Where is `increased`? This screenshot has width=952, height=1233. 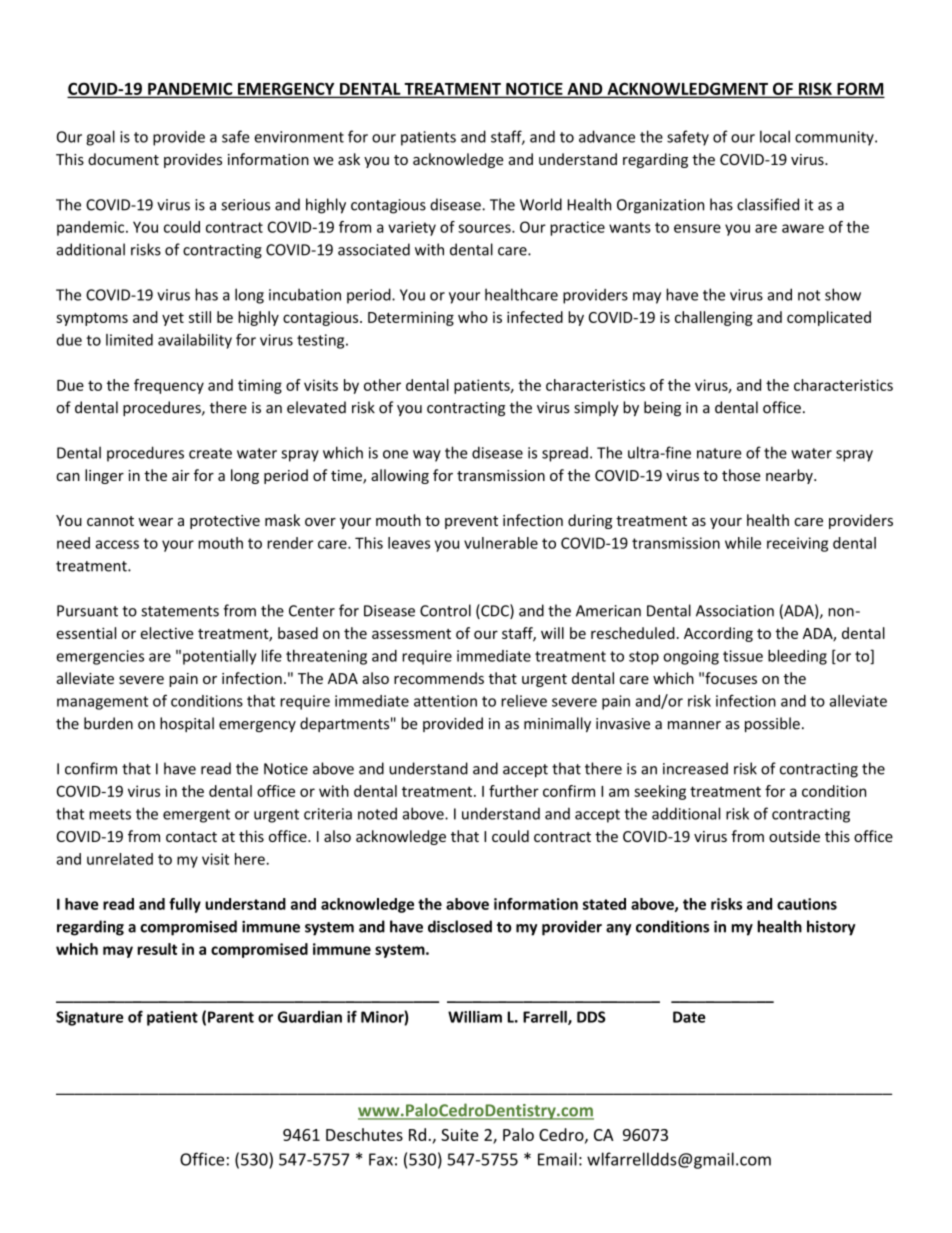
increased is located at coordinates (695, 768).
